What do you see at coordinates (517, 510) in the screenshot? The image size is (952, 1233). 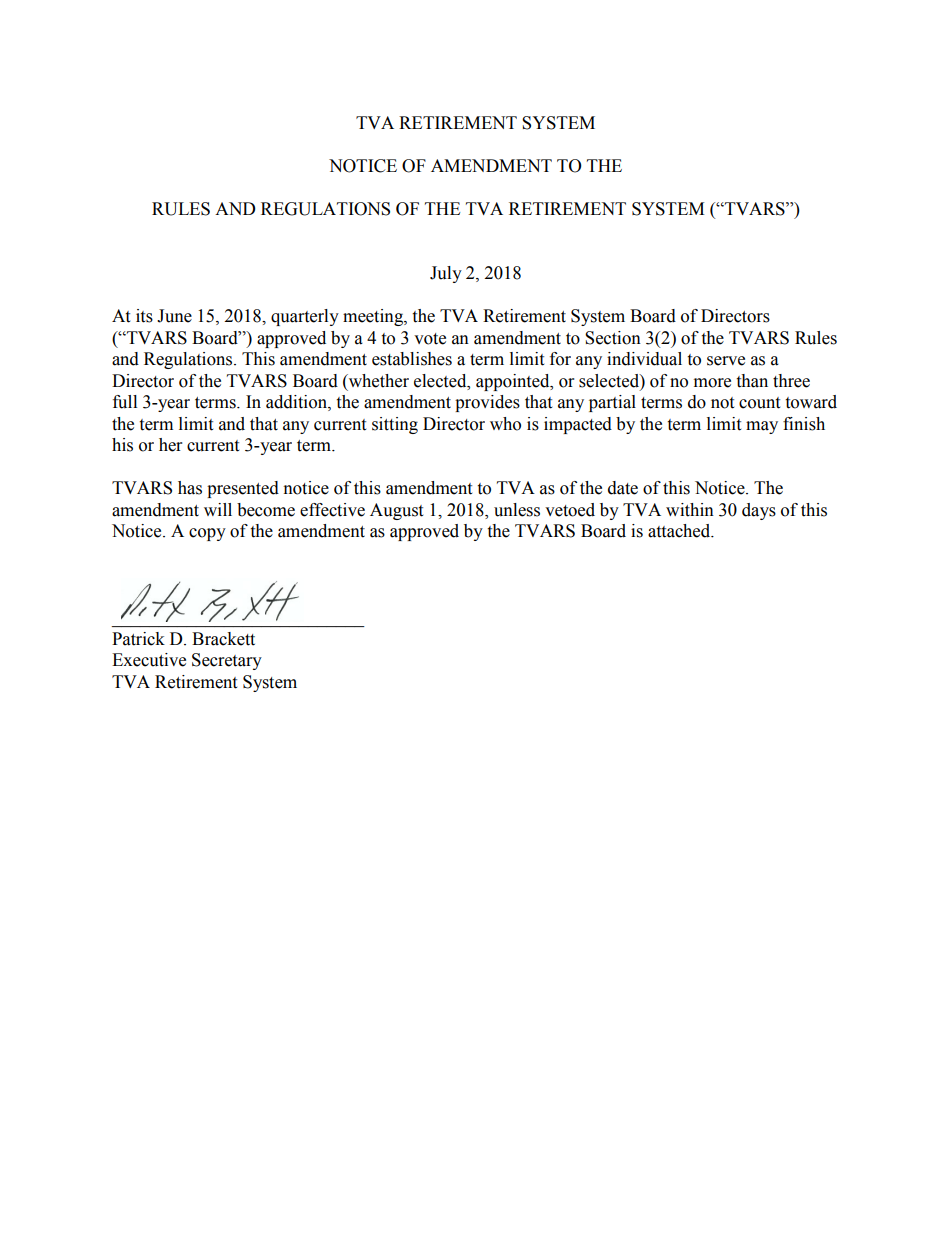 I see `unless` at bounding box center [517, 510].
